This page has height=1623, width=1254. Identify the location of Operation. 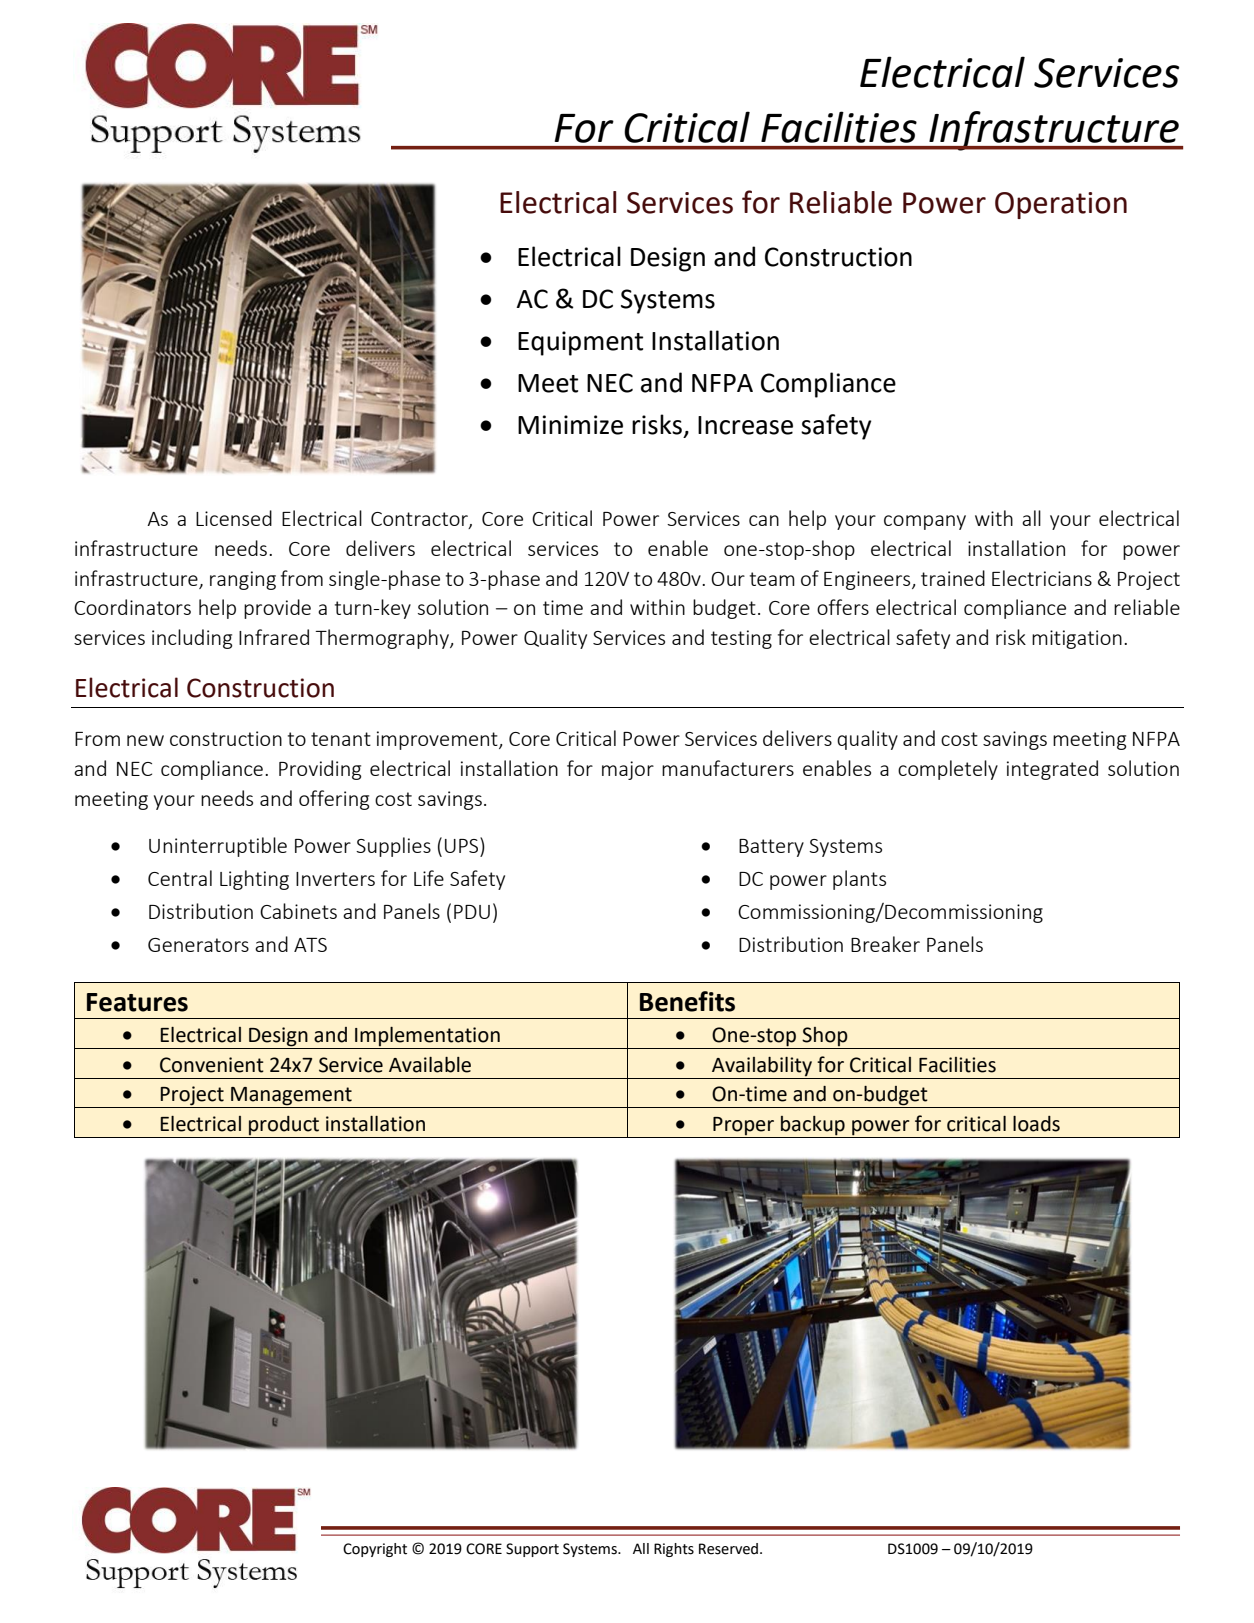
(1061, 205).
